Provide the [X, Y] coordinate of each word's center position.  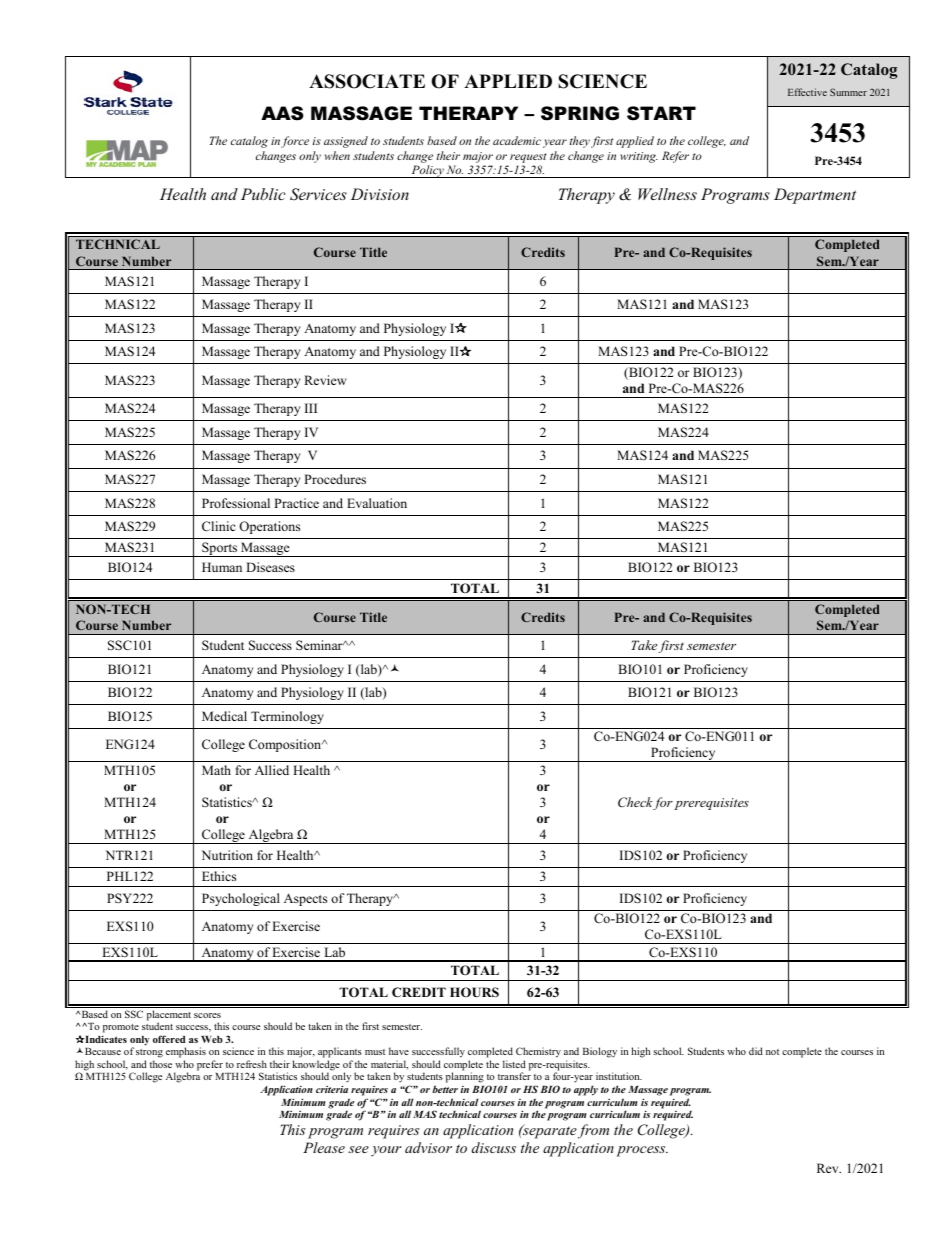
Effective [807, 92]
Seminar [320, 645]
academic [517, 140]
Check [636, 803]
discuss [494, 1147]
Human [222, 567]
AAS [282, 113]
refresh [252, 1064]
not [772, 1052]
